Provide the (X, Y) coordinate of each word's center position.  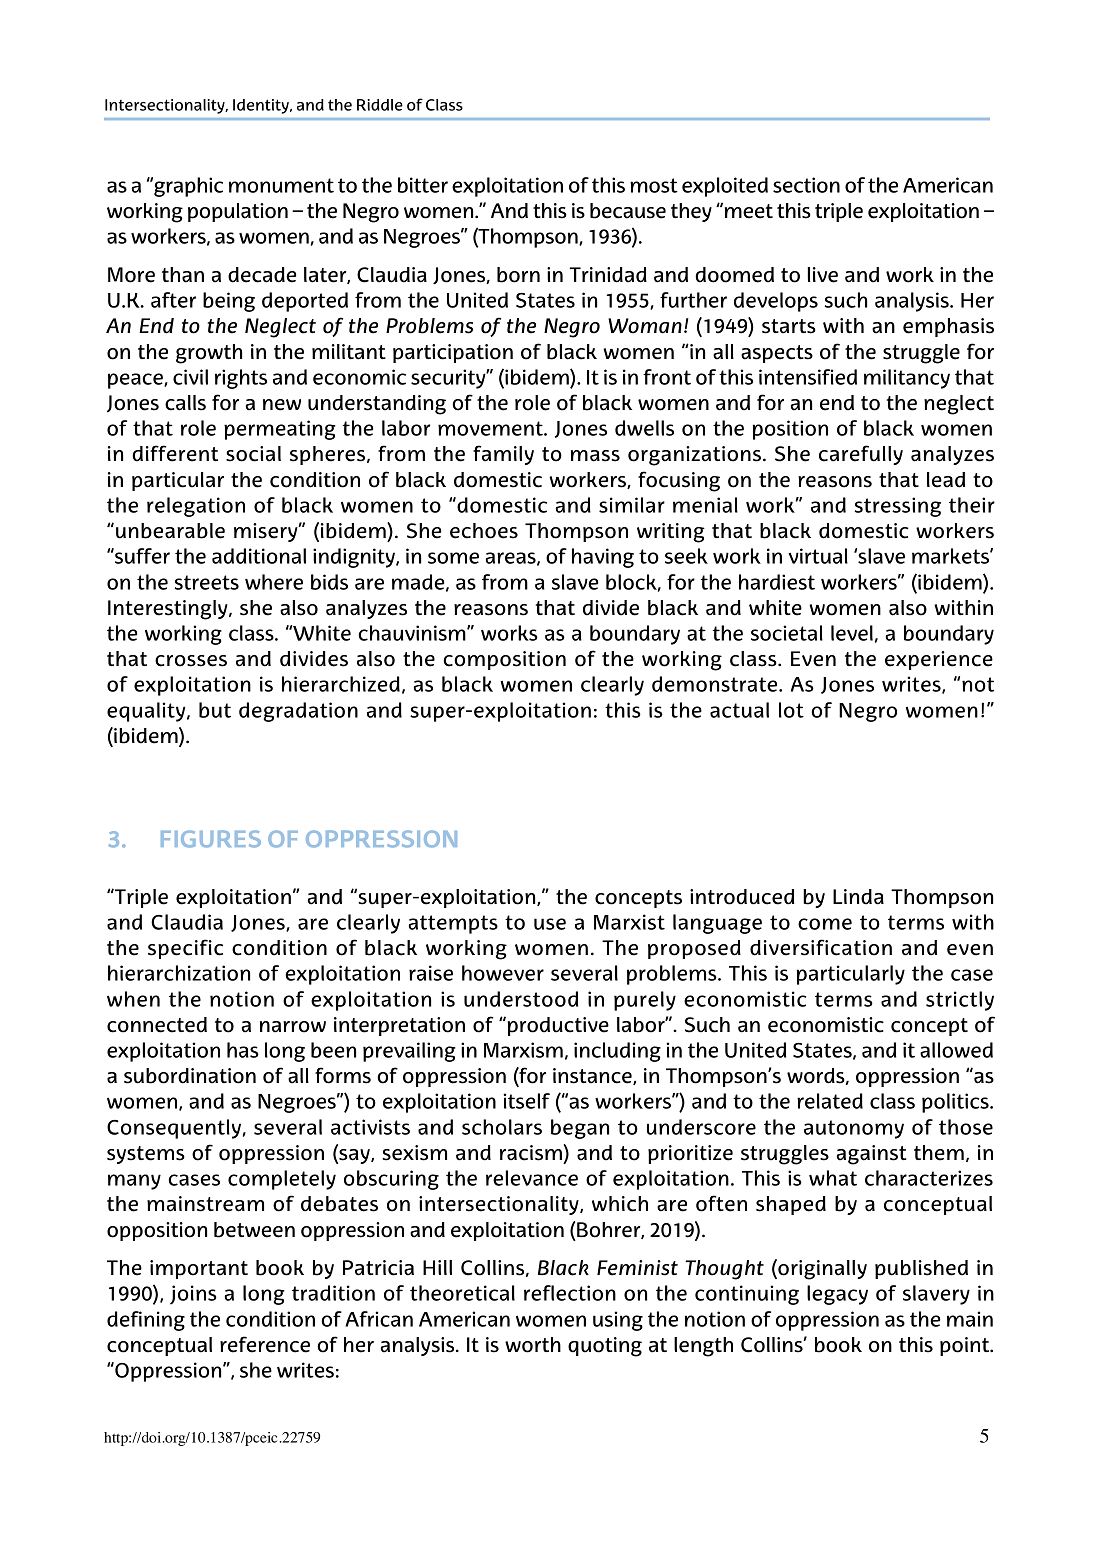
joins (193, 1295)
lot (791, 710)
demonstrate (716, 684)
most (654, 185)
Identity (262, 106)
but (215, 710)
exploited (725, 187)
